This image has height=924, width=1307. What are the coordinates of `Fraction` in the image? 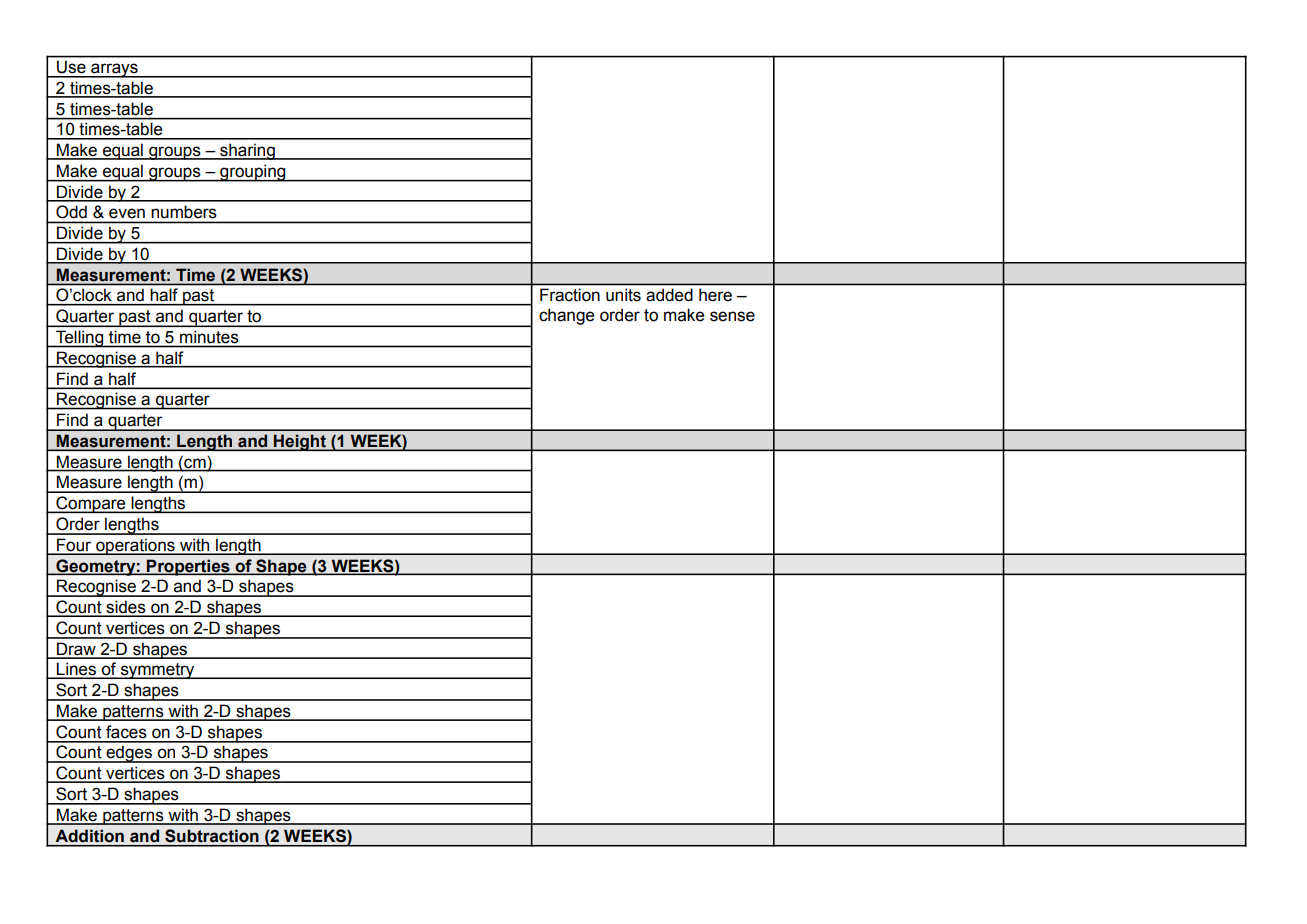 It's located at (570, 295).
